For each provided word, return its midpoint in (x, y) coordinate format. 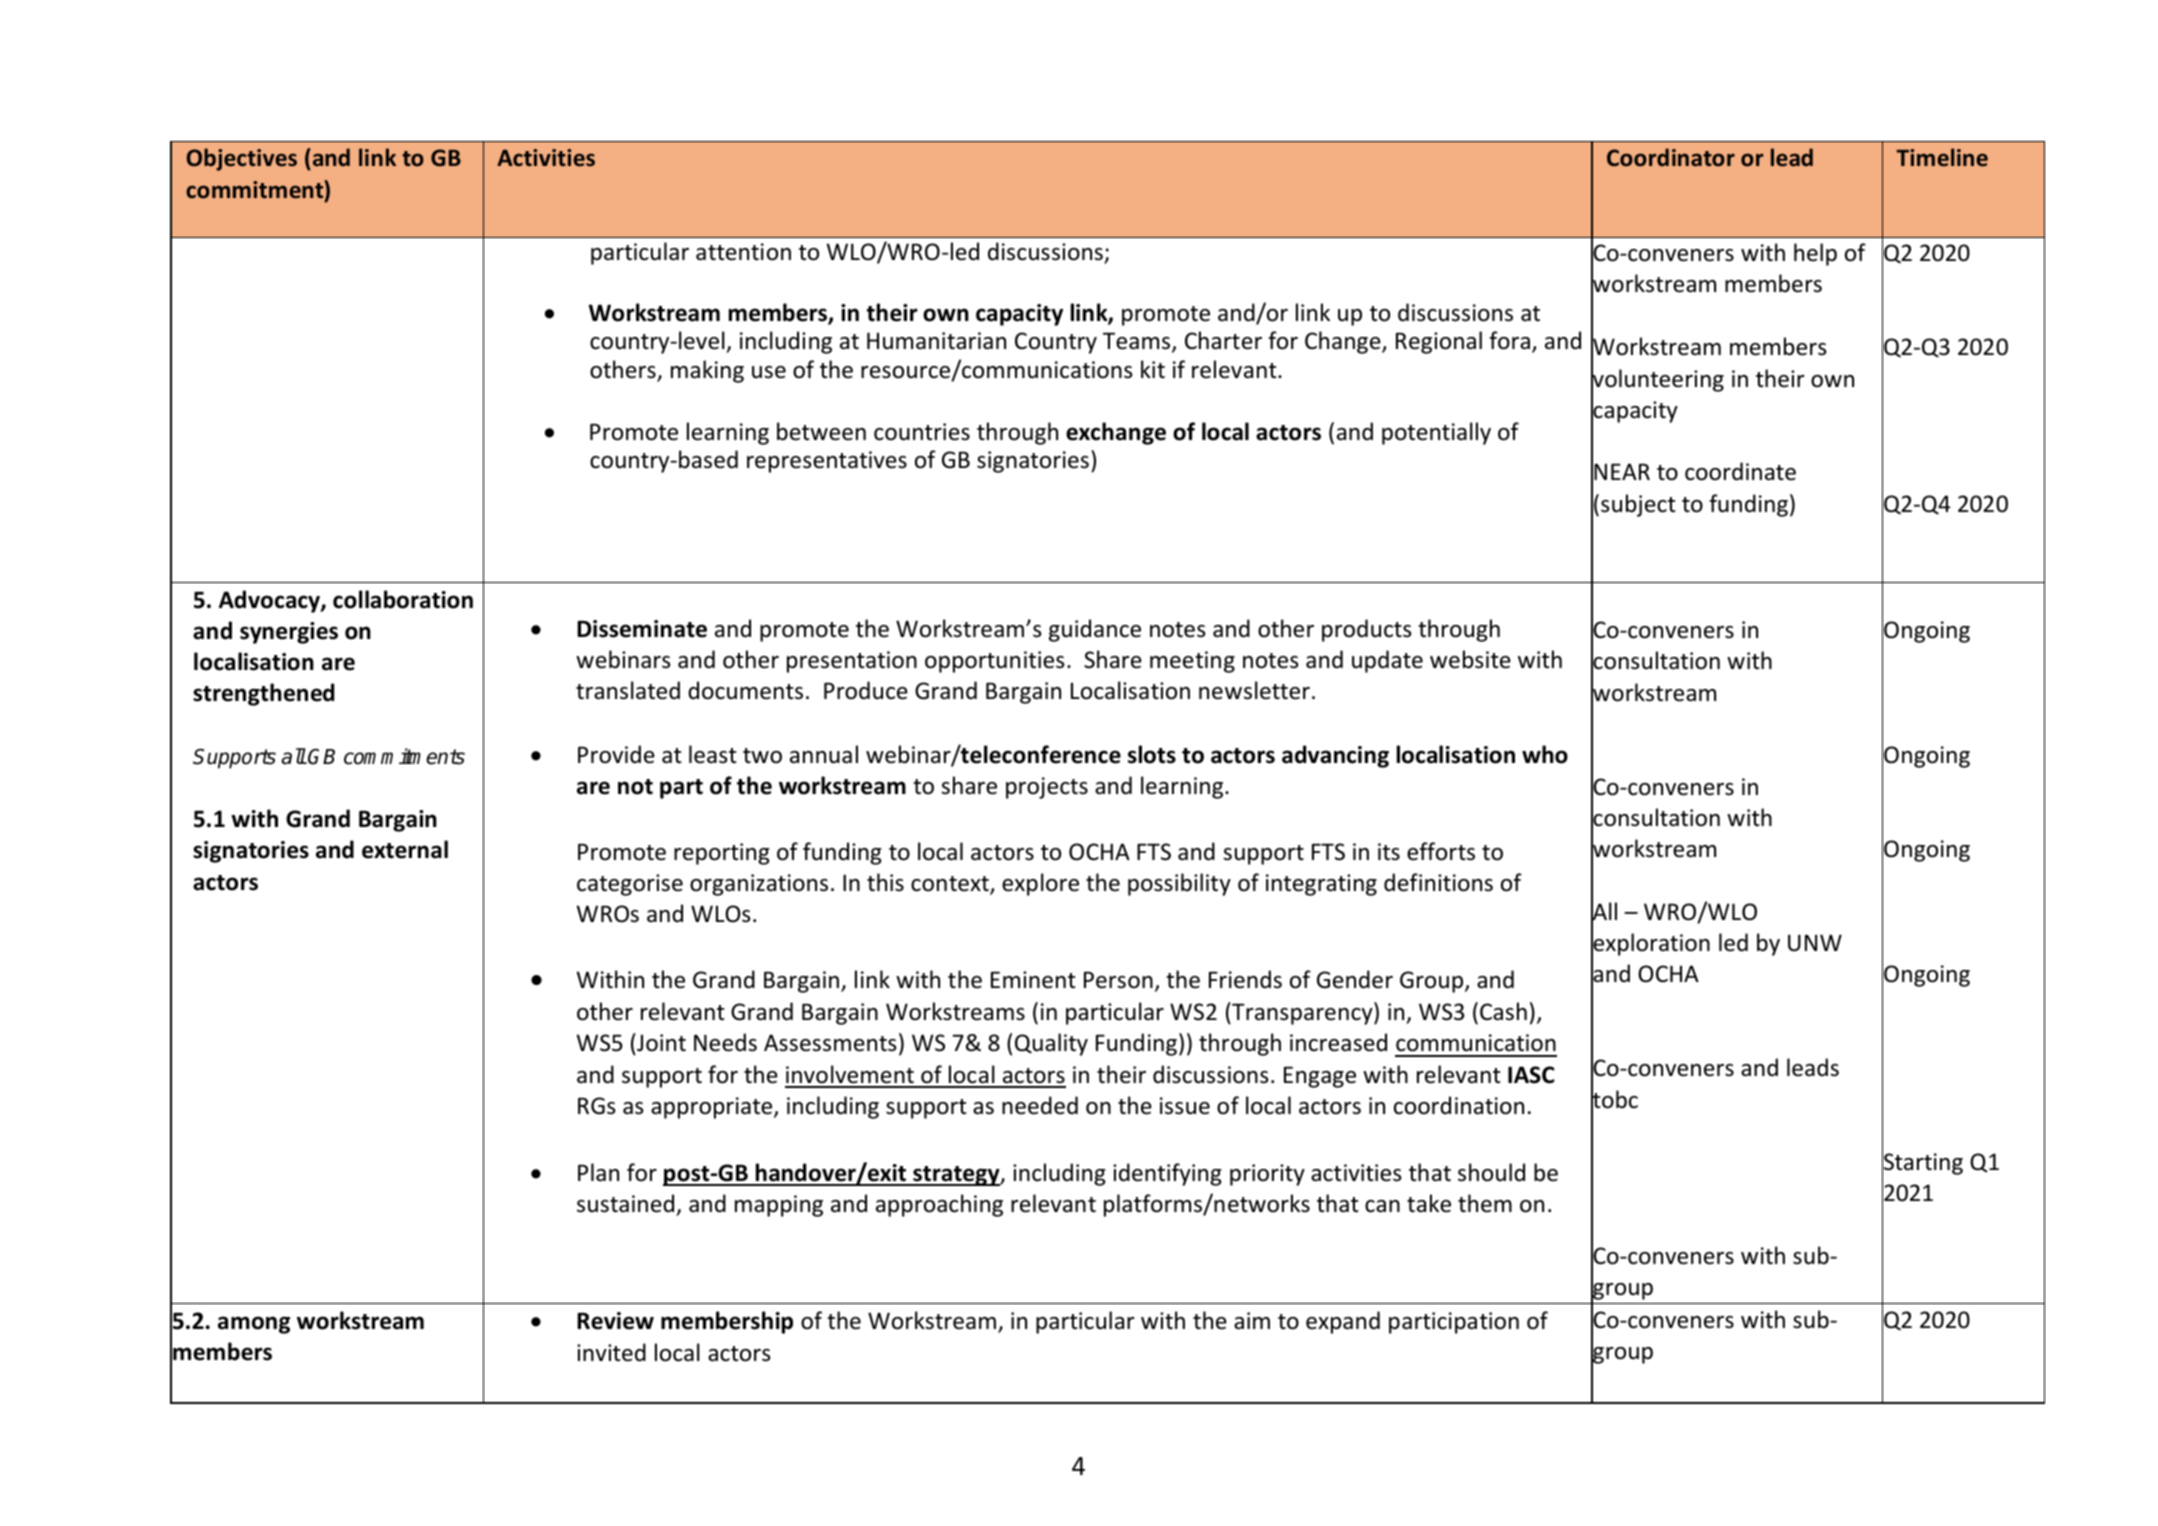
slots (1152, 754)
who (1545, 754)
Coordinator (1671, 157)
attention (743, 252)
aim (1252, 1321)
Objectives (242, 159)
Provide (616, 754)
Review (615, 1321)
